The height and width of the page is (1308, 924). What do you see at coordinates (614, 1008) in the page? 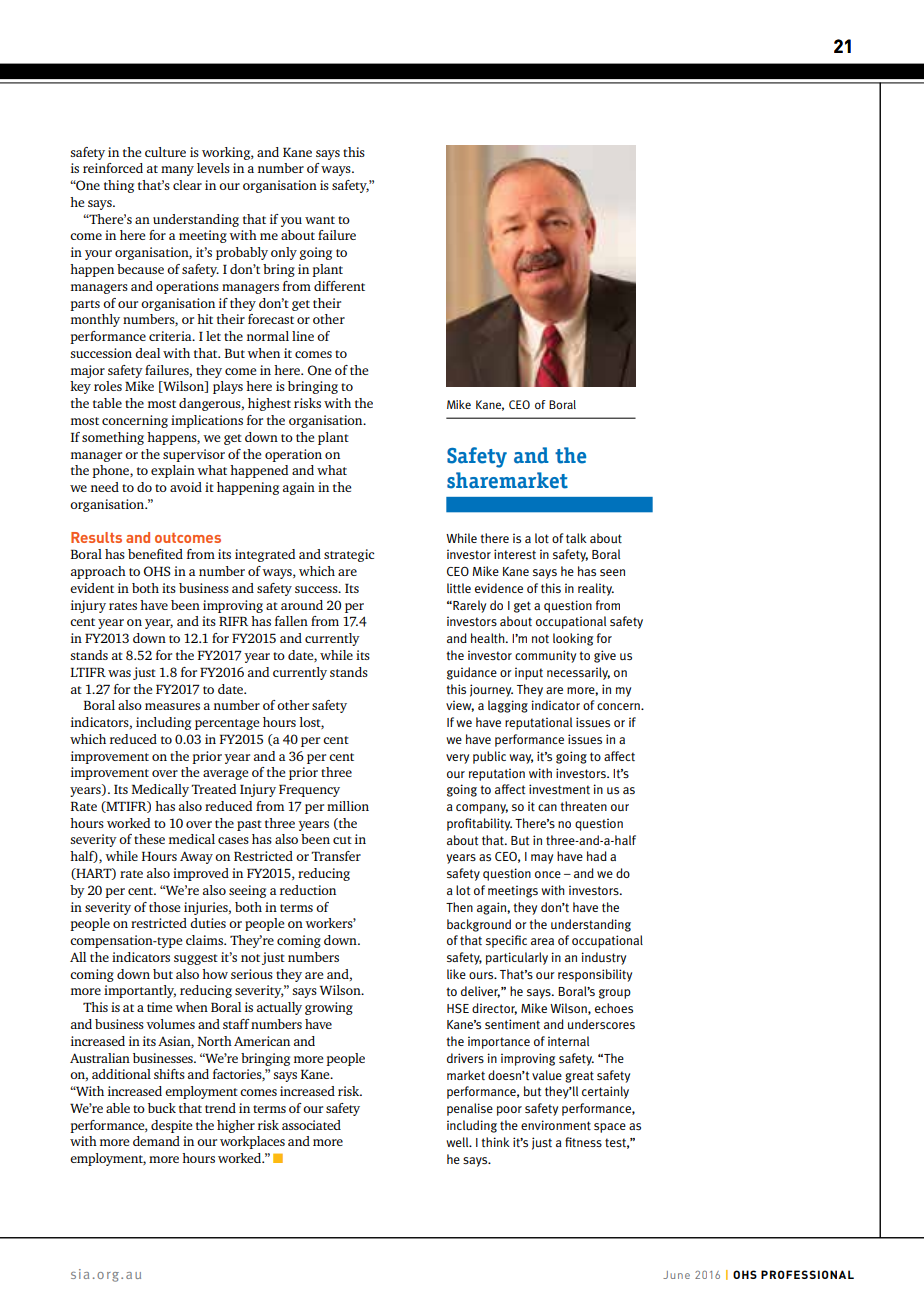
I see `echoes` at bounding box center [614, 1008].
